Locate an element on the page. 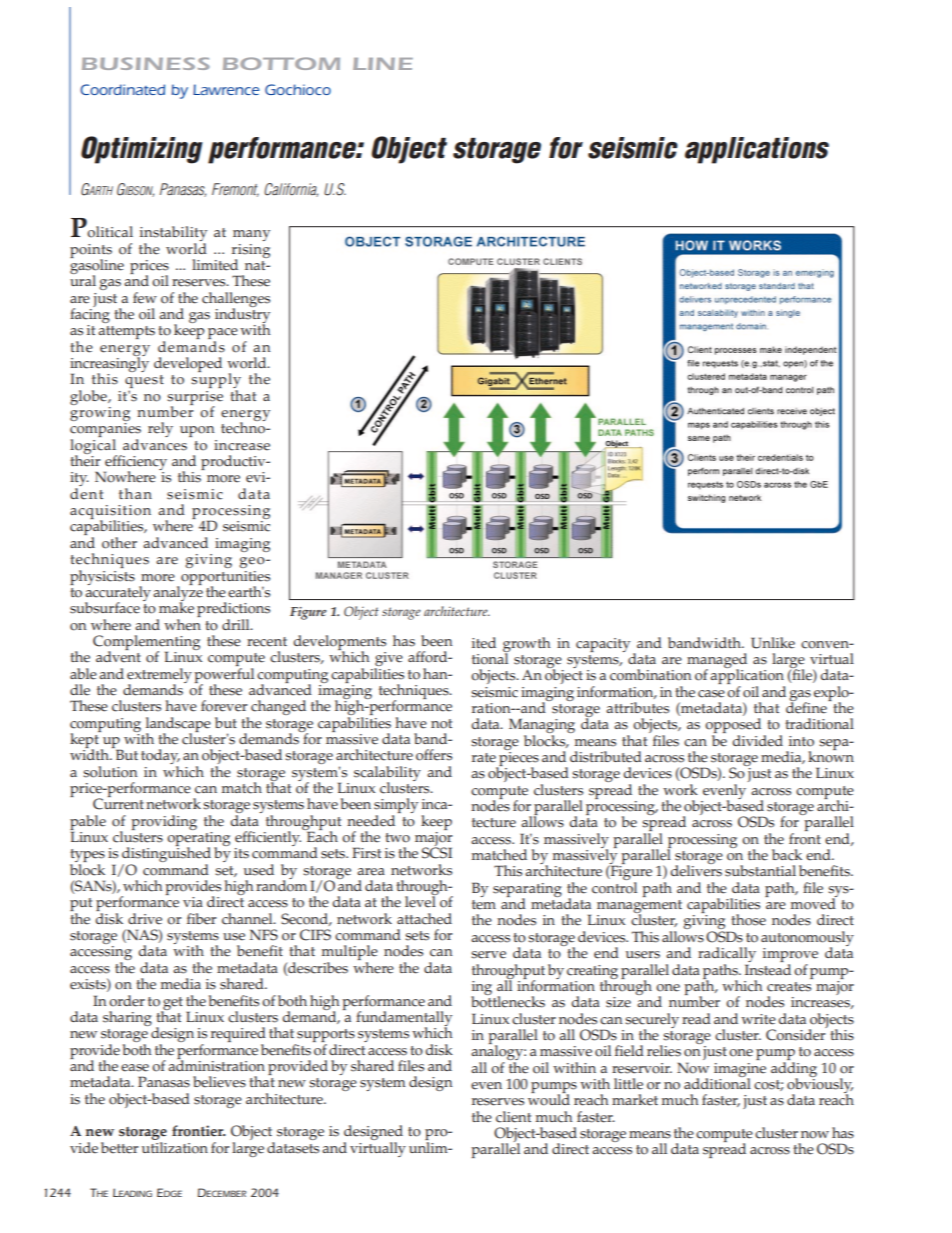 Image resolution: width=952 pixels, height=1233 pixels. distinguished is located at coordinates (166, 855).
